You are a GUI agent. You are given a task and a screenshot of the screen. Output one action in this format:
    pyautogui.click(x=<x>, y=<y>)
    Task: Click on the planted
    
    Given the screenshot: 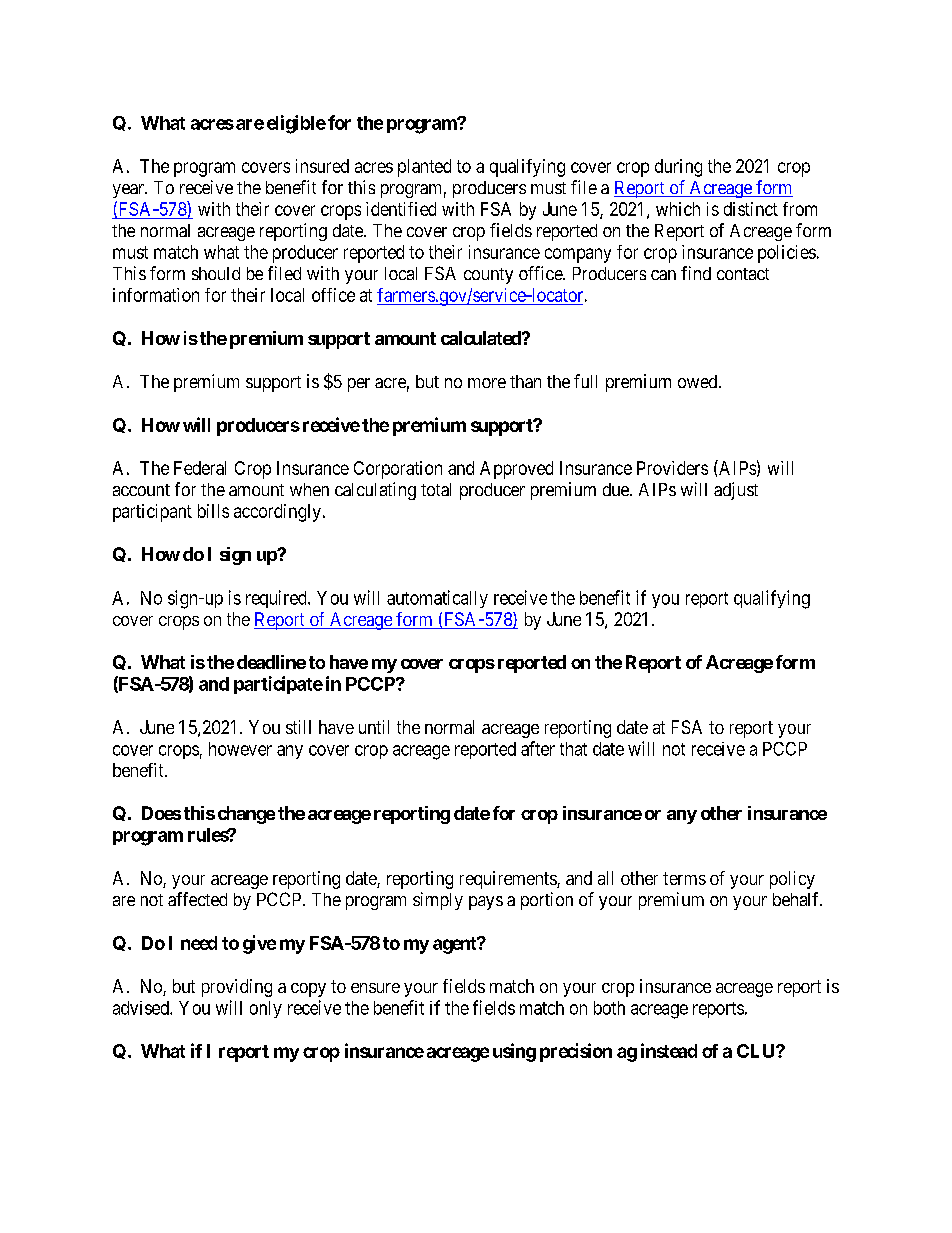 What is the action you would take?
    pyautogui.click(x=424, y=168)
